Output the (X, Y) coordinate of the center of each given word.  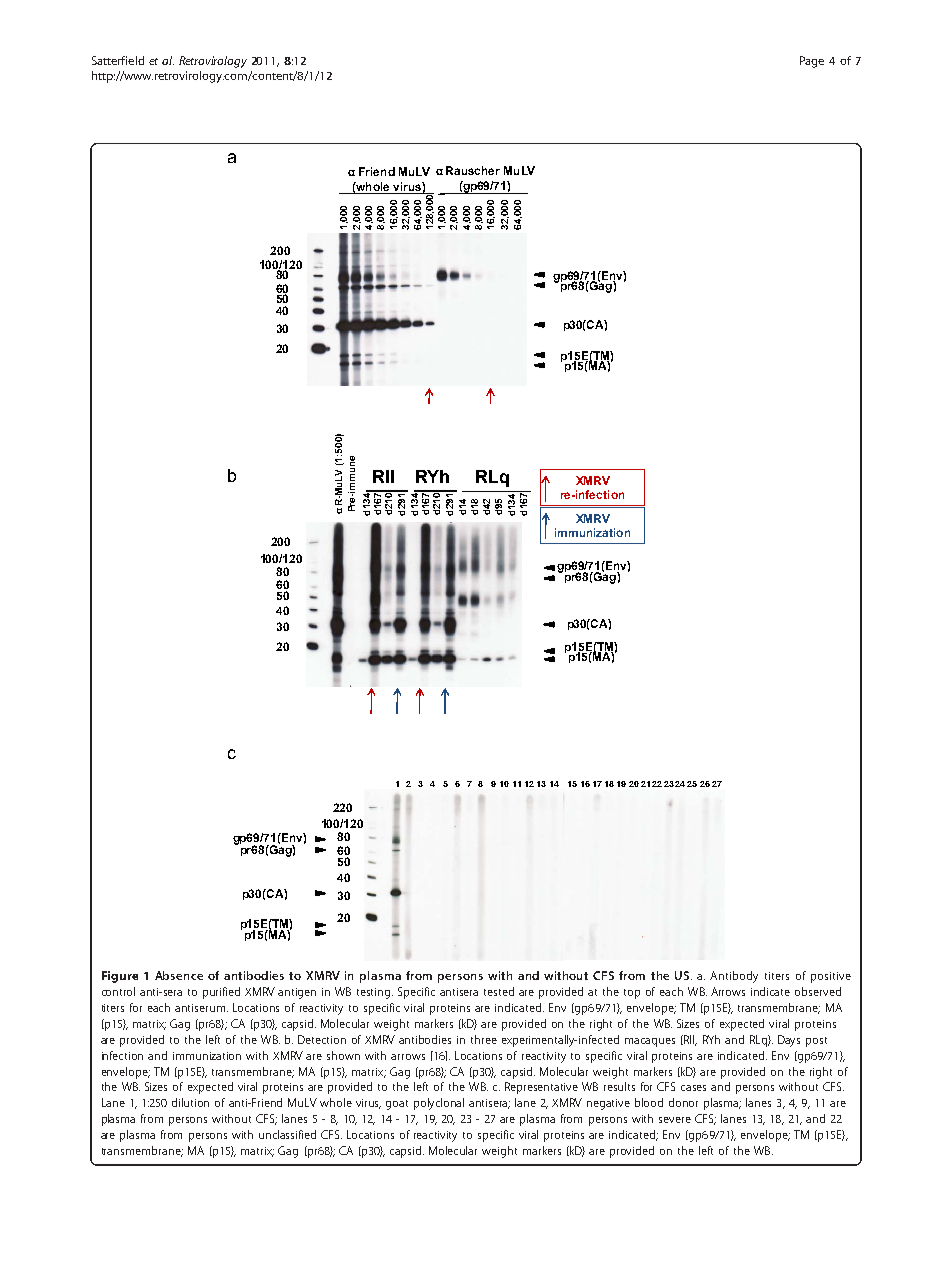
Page (812, 62)
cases (693, 1088)
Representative (541, 1088)
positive (831, 977)
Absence (179, 975)
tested (499, 991)
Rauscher (473, 170)
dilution (190, 1102)
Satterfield (118, 60)
